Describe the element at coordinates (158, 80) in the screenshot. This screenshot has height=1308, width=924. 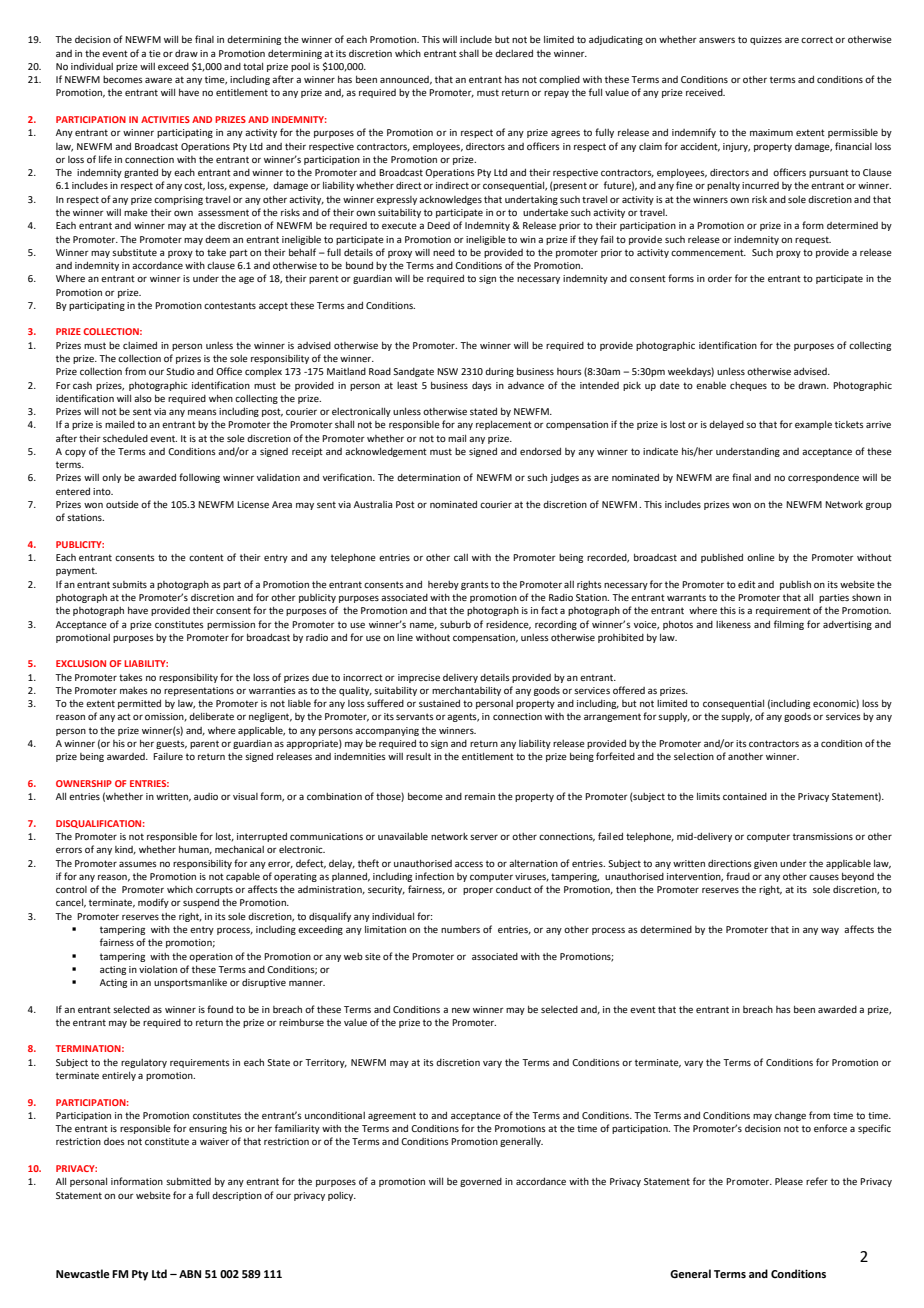
I see `aware` at that location.
